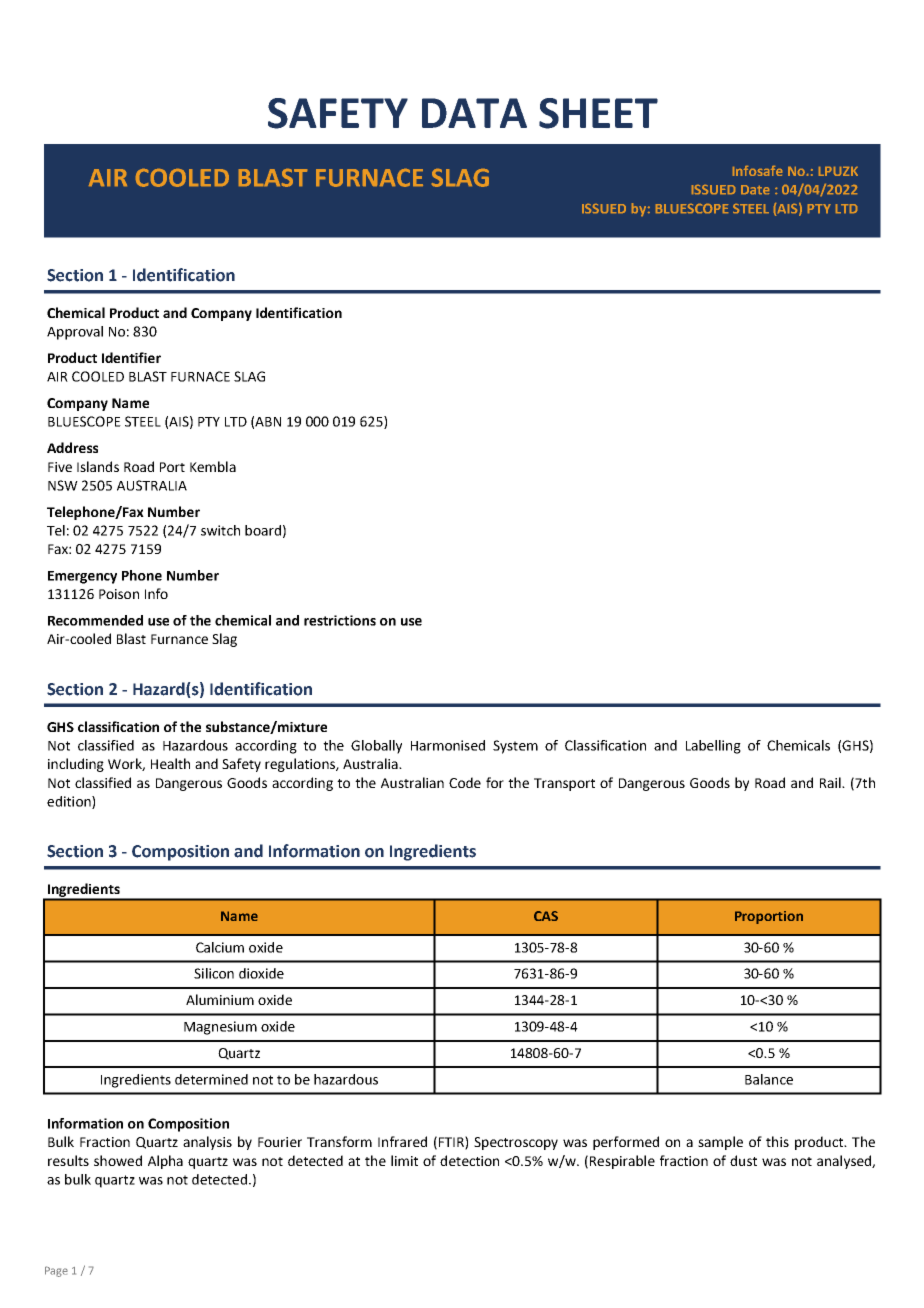 This document has width=924, height=1308. What do you see at coordinates (75, 333) in the document?
I see `Approval` at bounding box center [75, 333].
